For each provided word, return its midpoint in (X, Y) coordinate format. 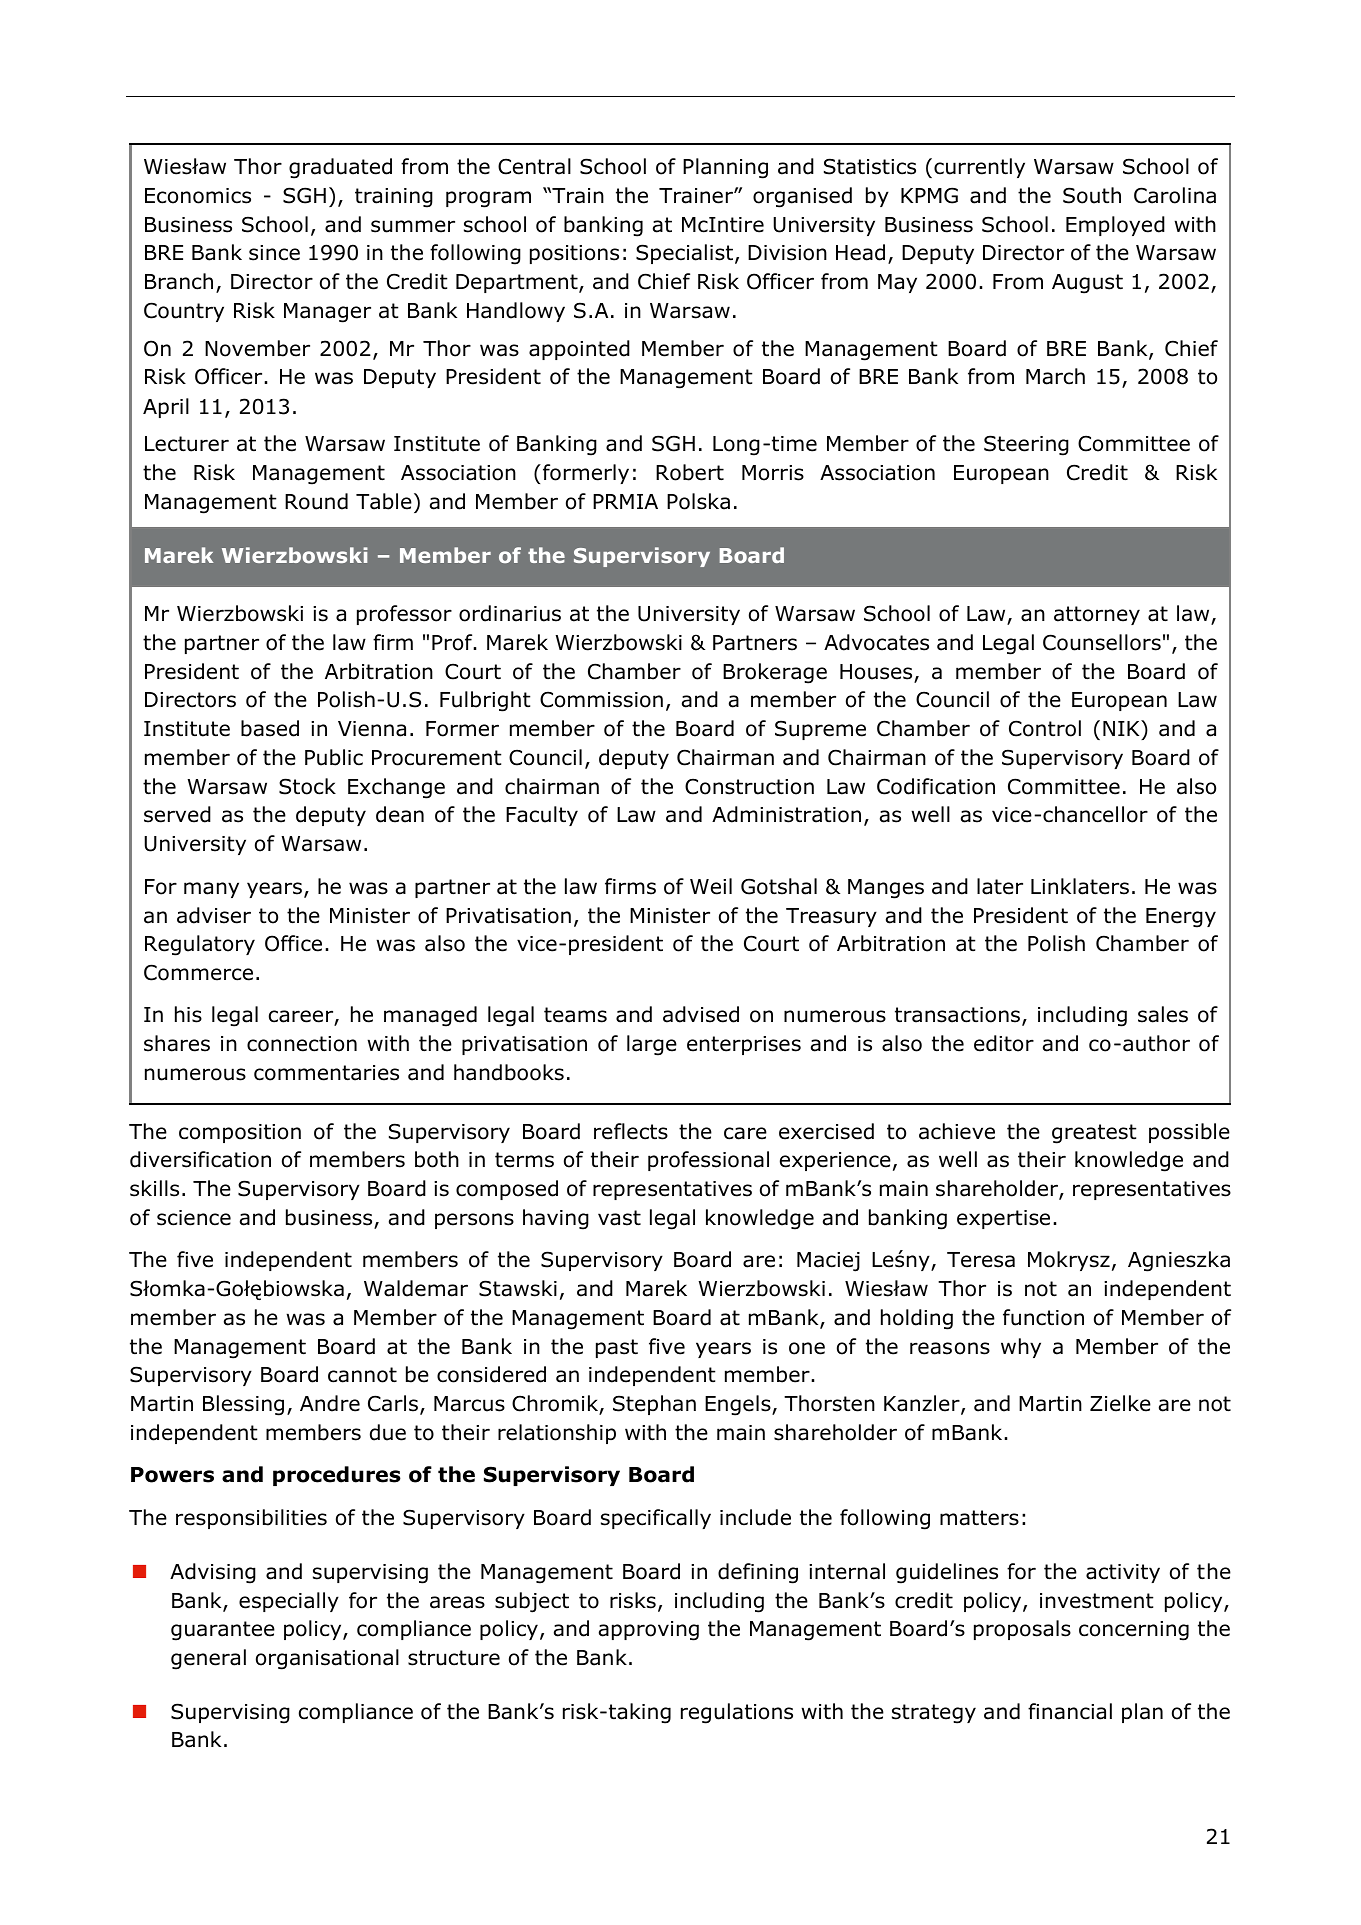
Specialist (684, 254)
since (274, 253)
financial (1070, 1711)
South (1092, 195)
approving (649, 1631)
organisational (327, 1659)
